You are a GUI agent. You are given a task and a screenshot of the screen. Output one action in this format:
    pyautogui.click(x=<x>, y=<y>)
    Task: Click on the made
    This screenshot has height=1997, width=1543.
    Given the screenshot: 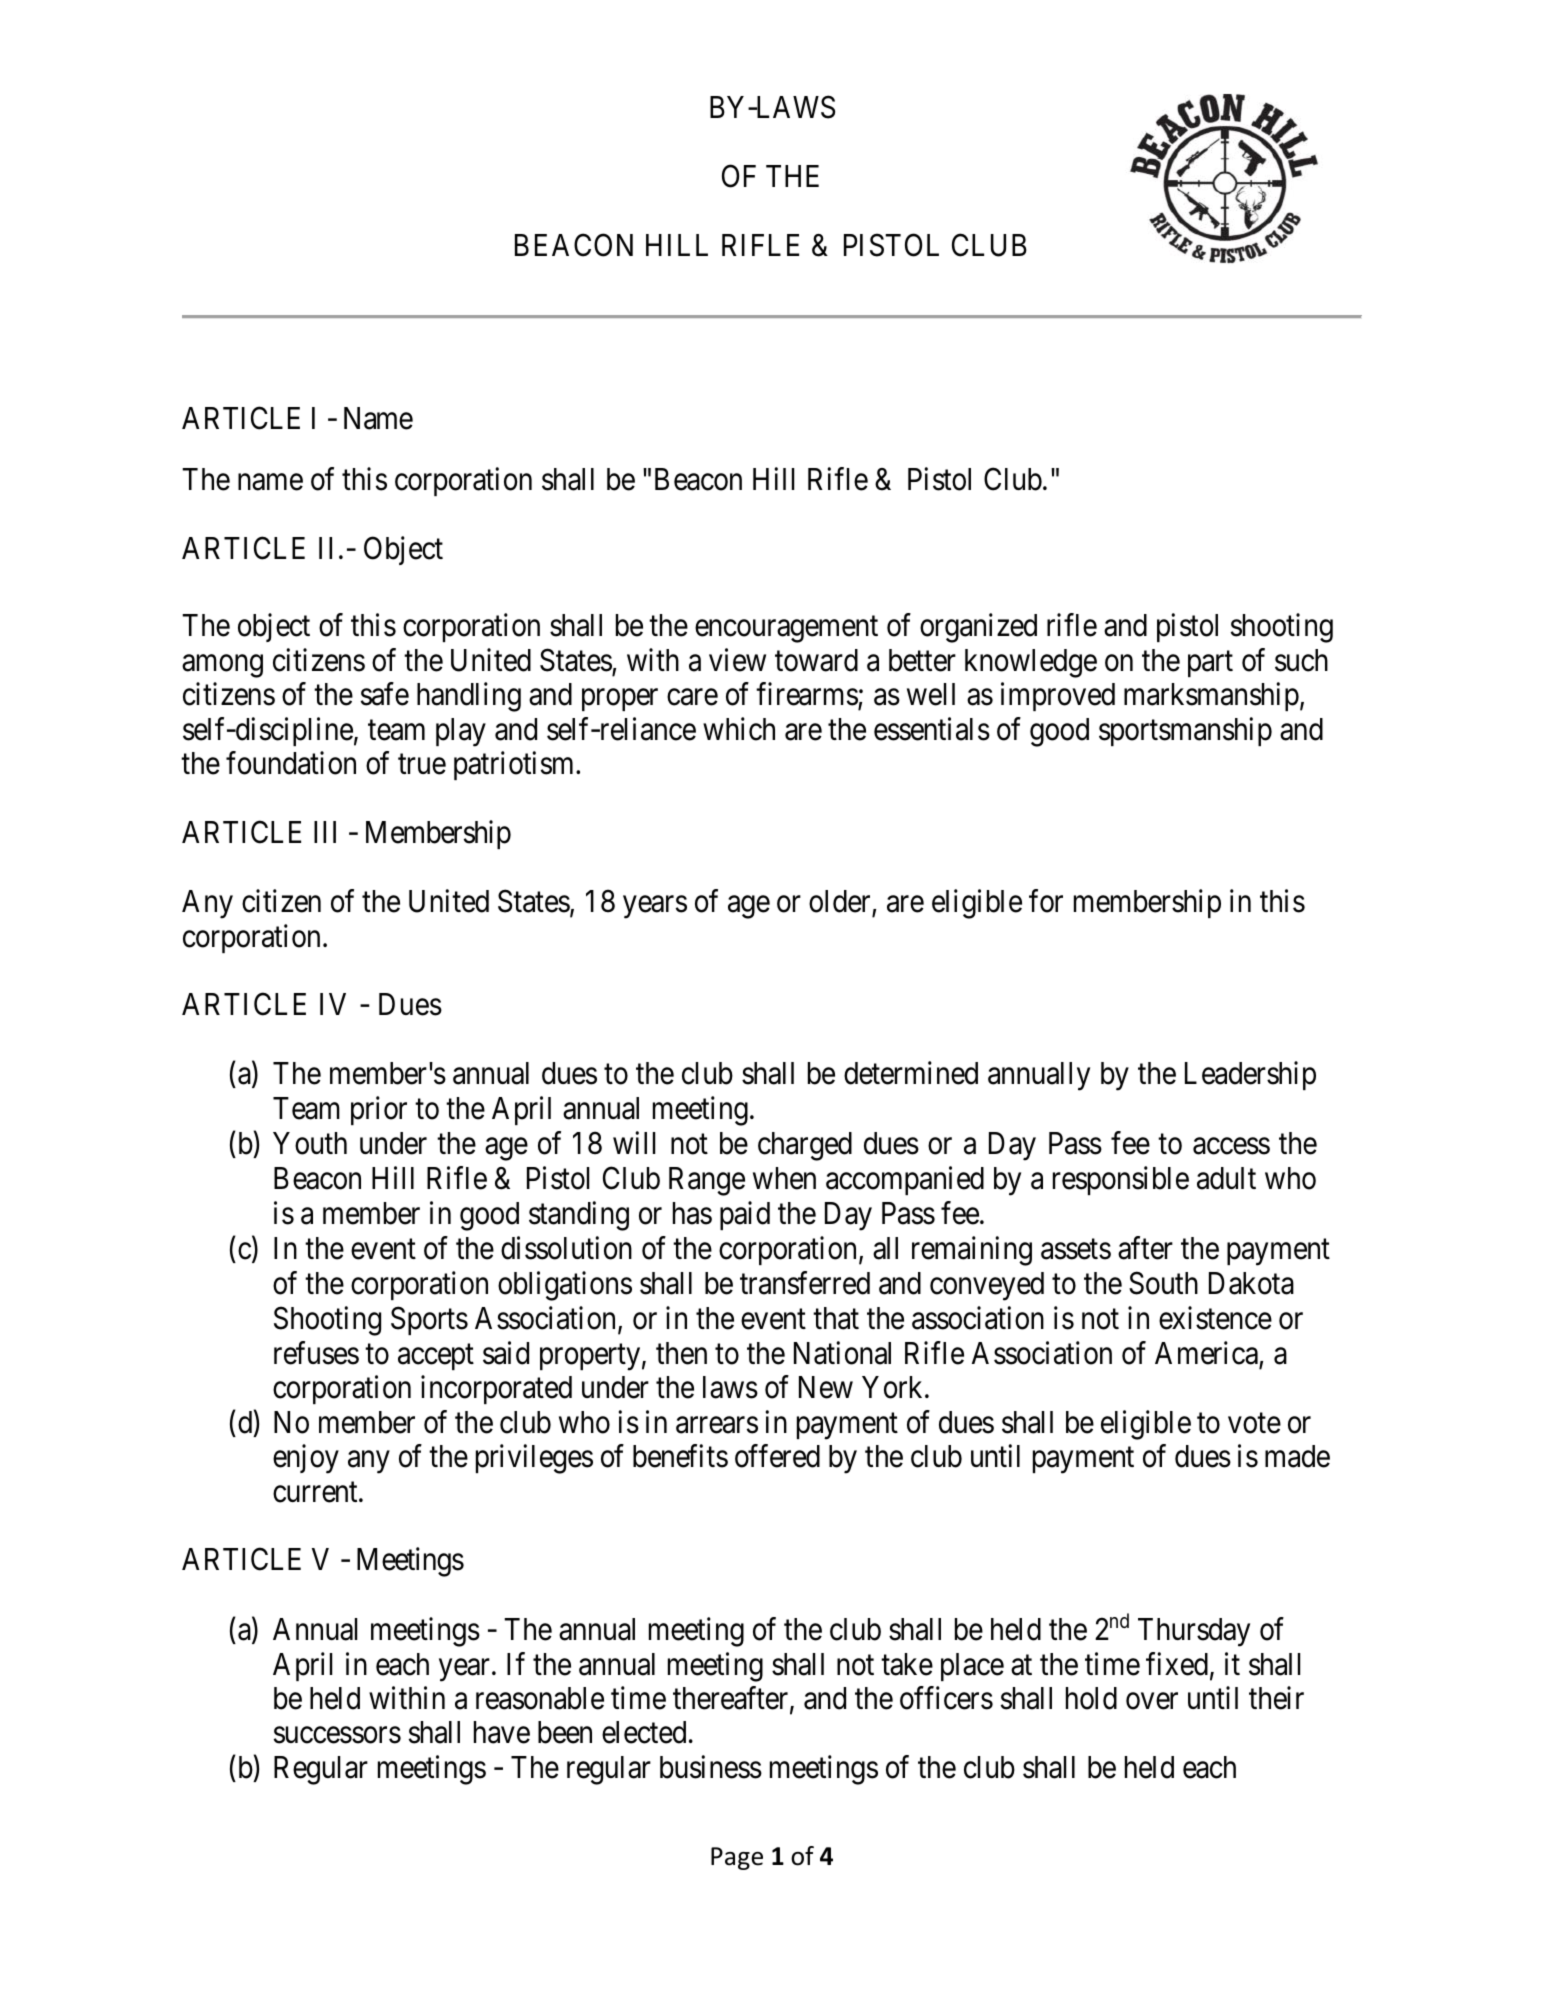 What is the action you would take?
    pyautogui.click(x=1297, y=1456)
